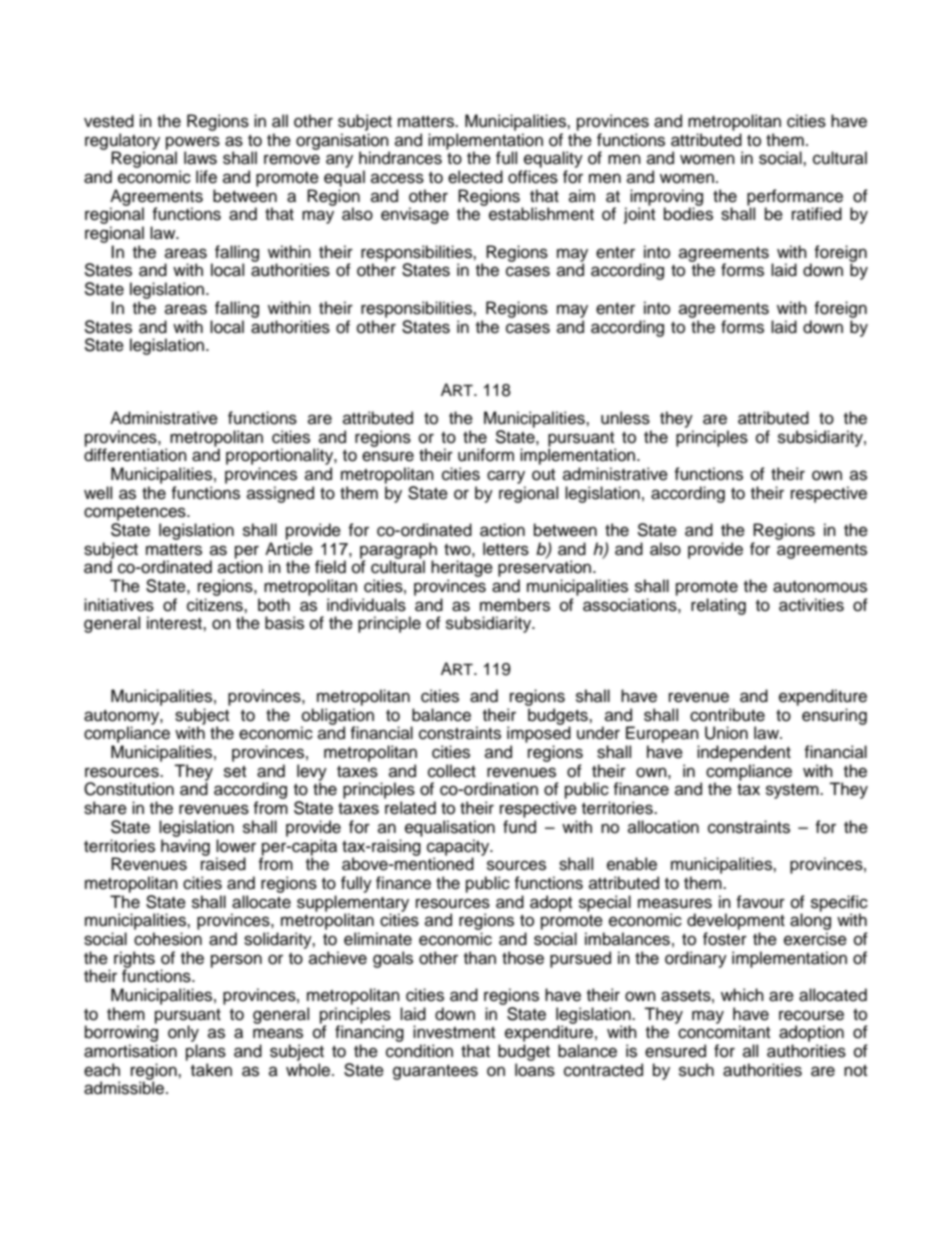 The image size is (952, 1233). What do you see at coordinates (435, 1072) in the screenshot?
I see `guarantees` at bounding box center [435, 1072].
